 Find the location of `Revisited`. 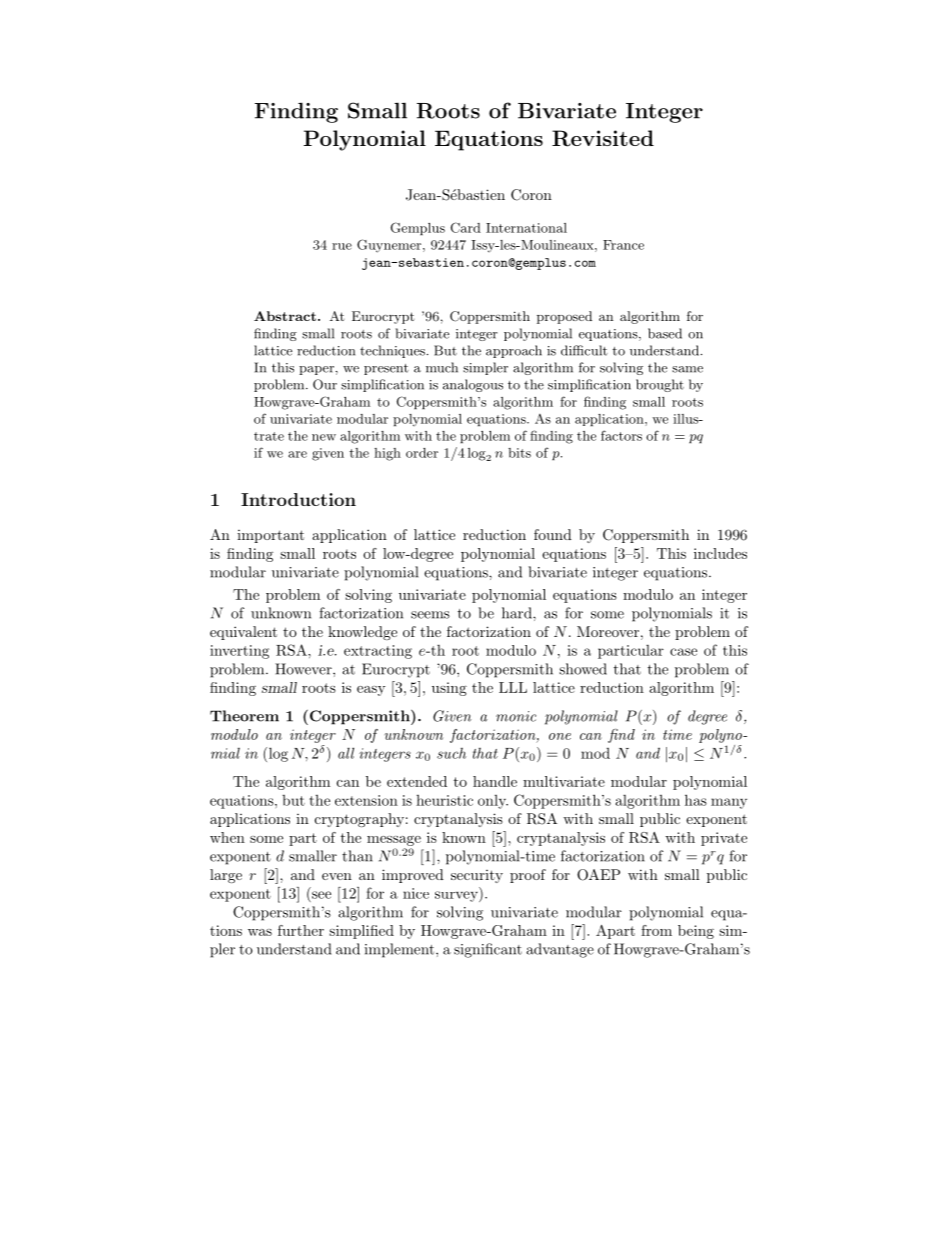

Revisited is located at coordinates (603, 138).
